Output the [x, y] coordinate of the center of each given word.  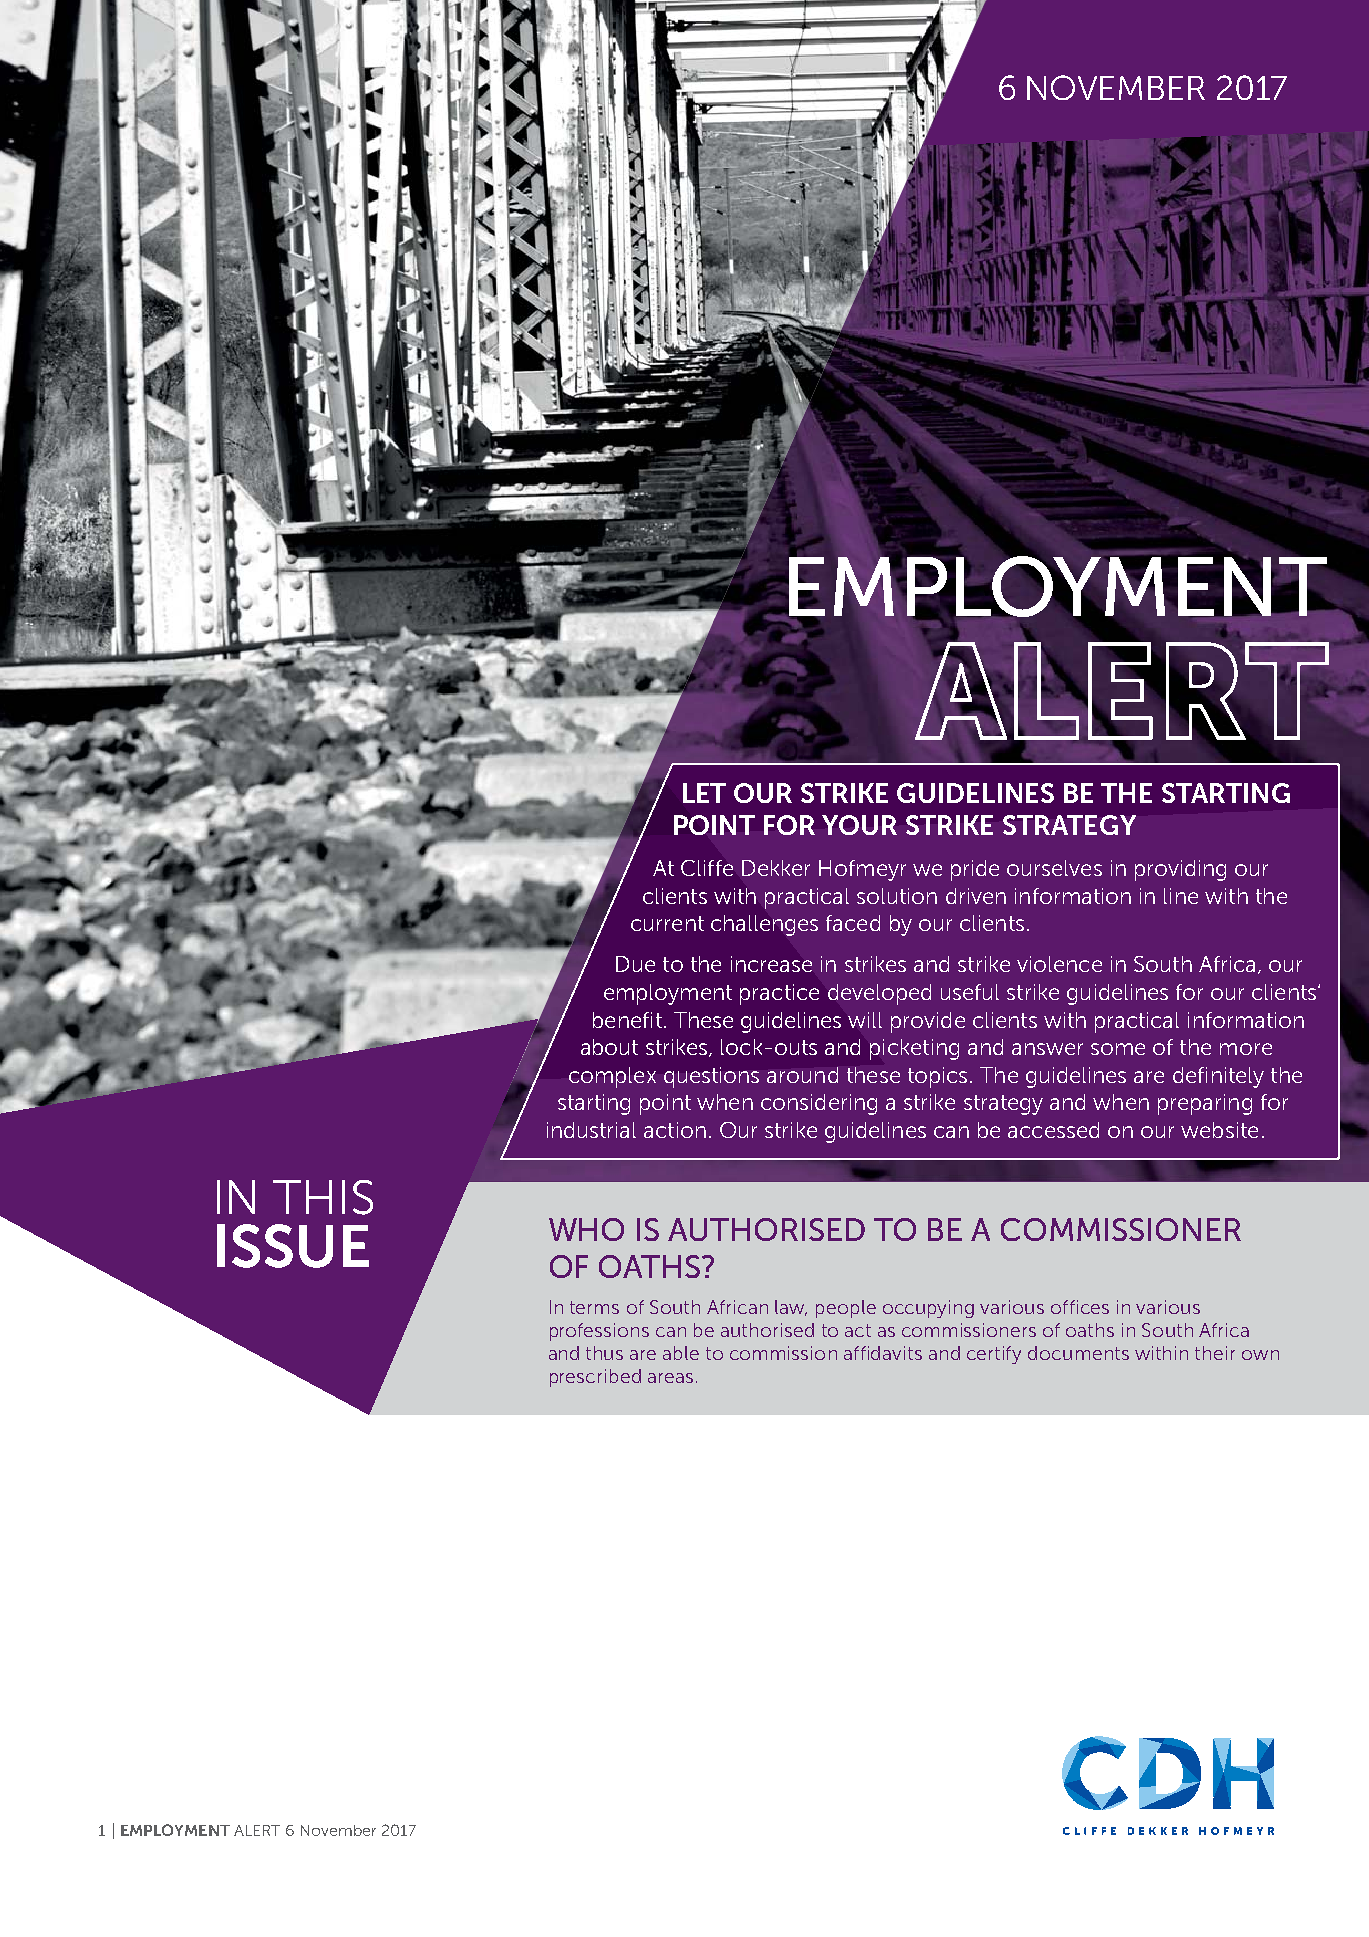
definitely [1218, 1077]
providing [1180, 870]
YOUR [859, 825]
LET [704, 793]
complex [612, 1077]
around [802, 1075]
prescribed [595, 1378]
